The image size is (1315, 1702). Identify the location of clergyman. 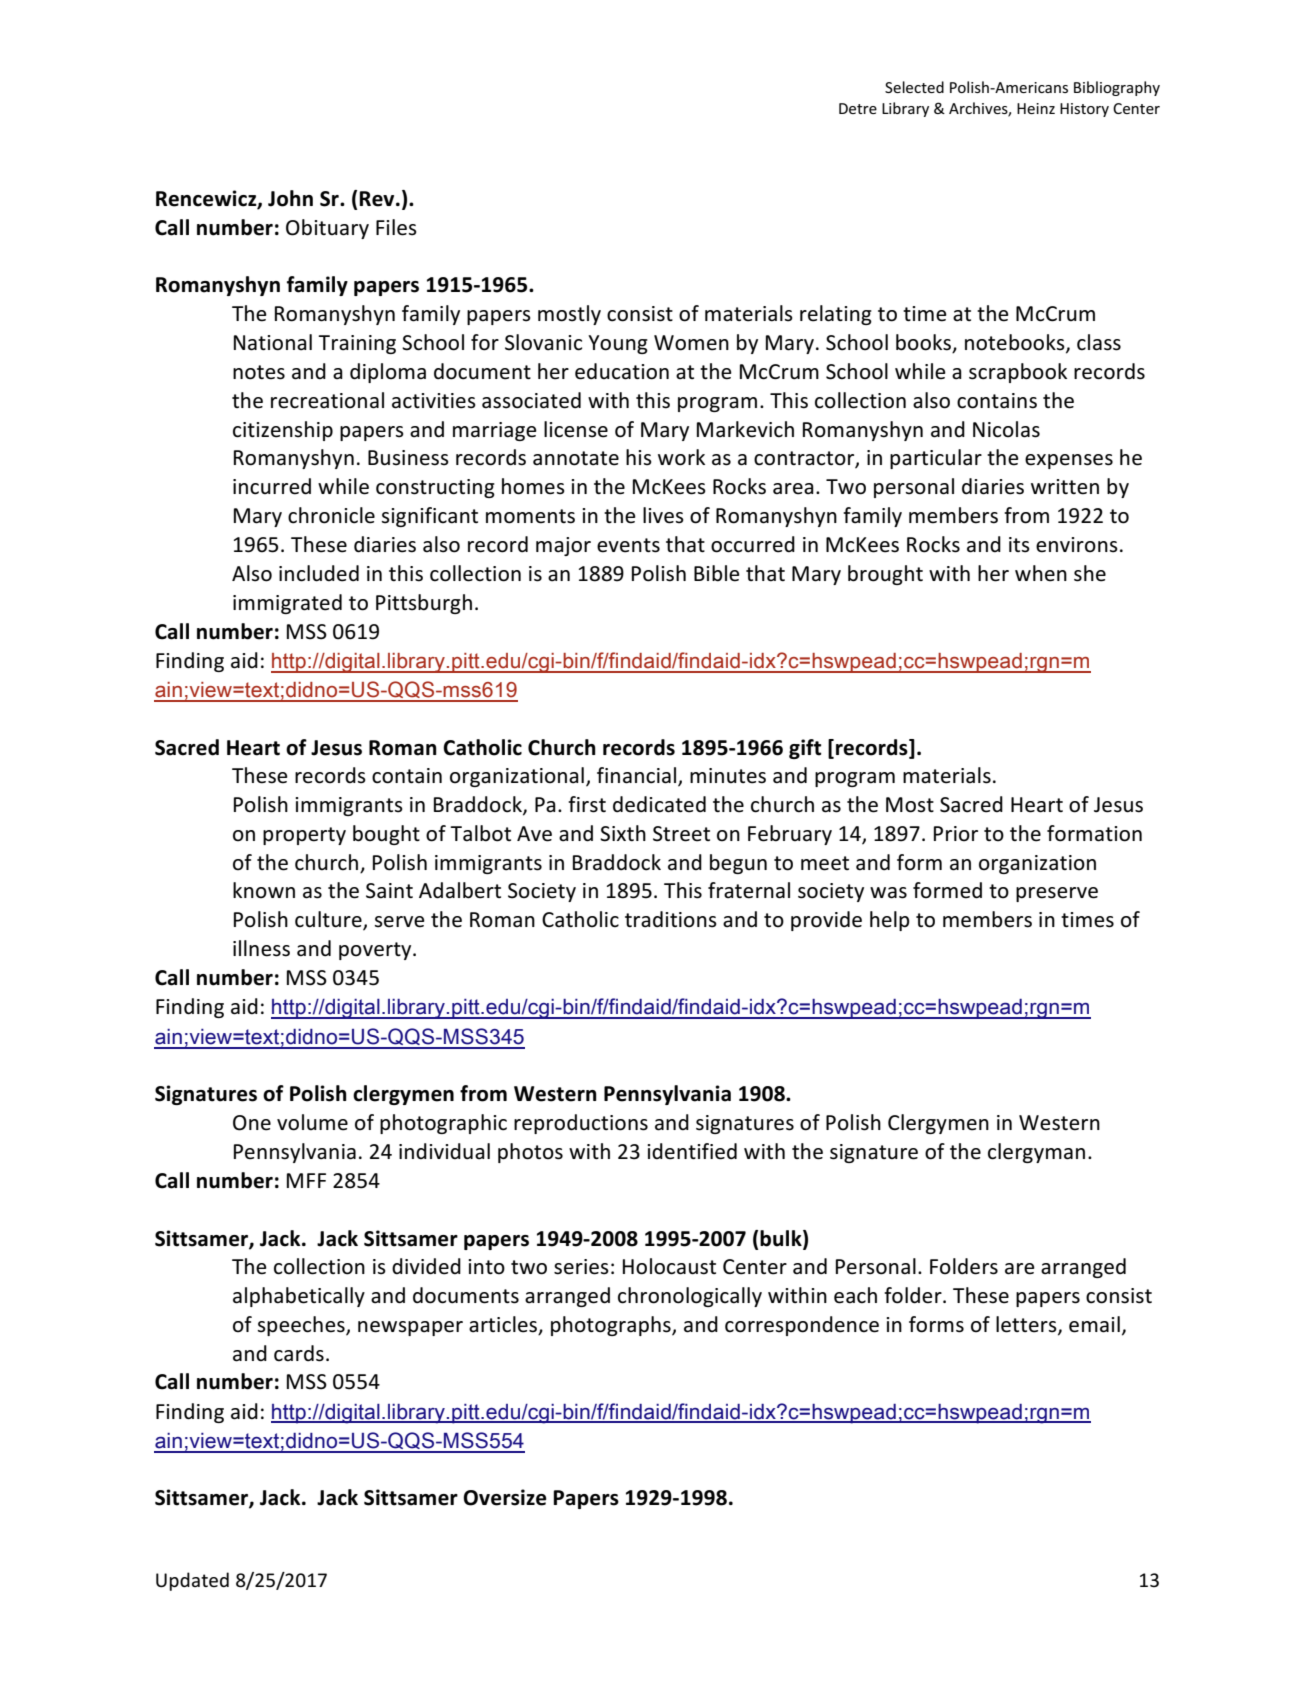
(1036, 1153).
